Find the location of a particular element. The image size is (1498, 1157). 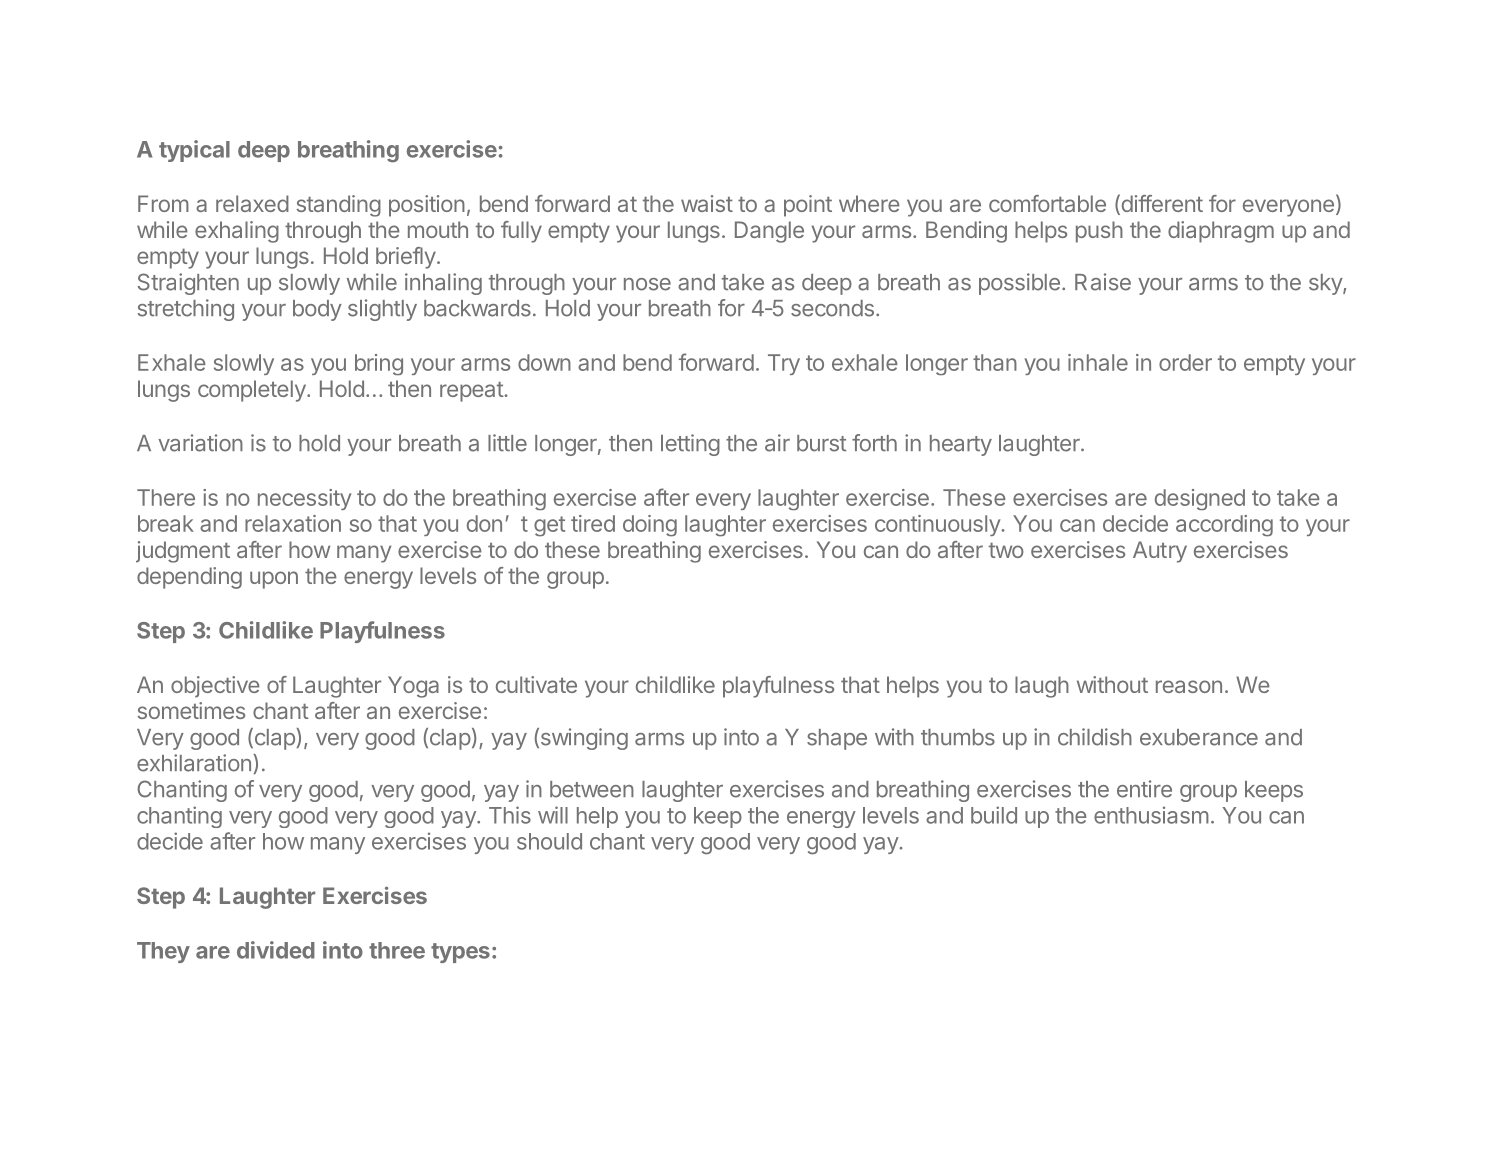

divided is located at coordinates (276, 950).
